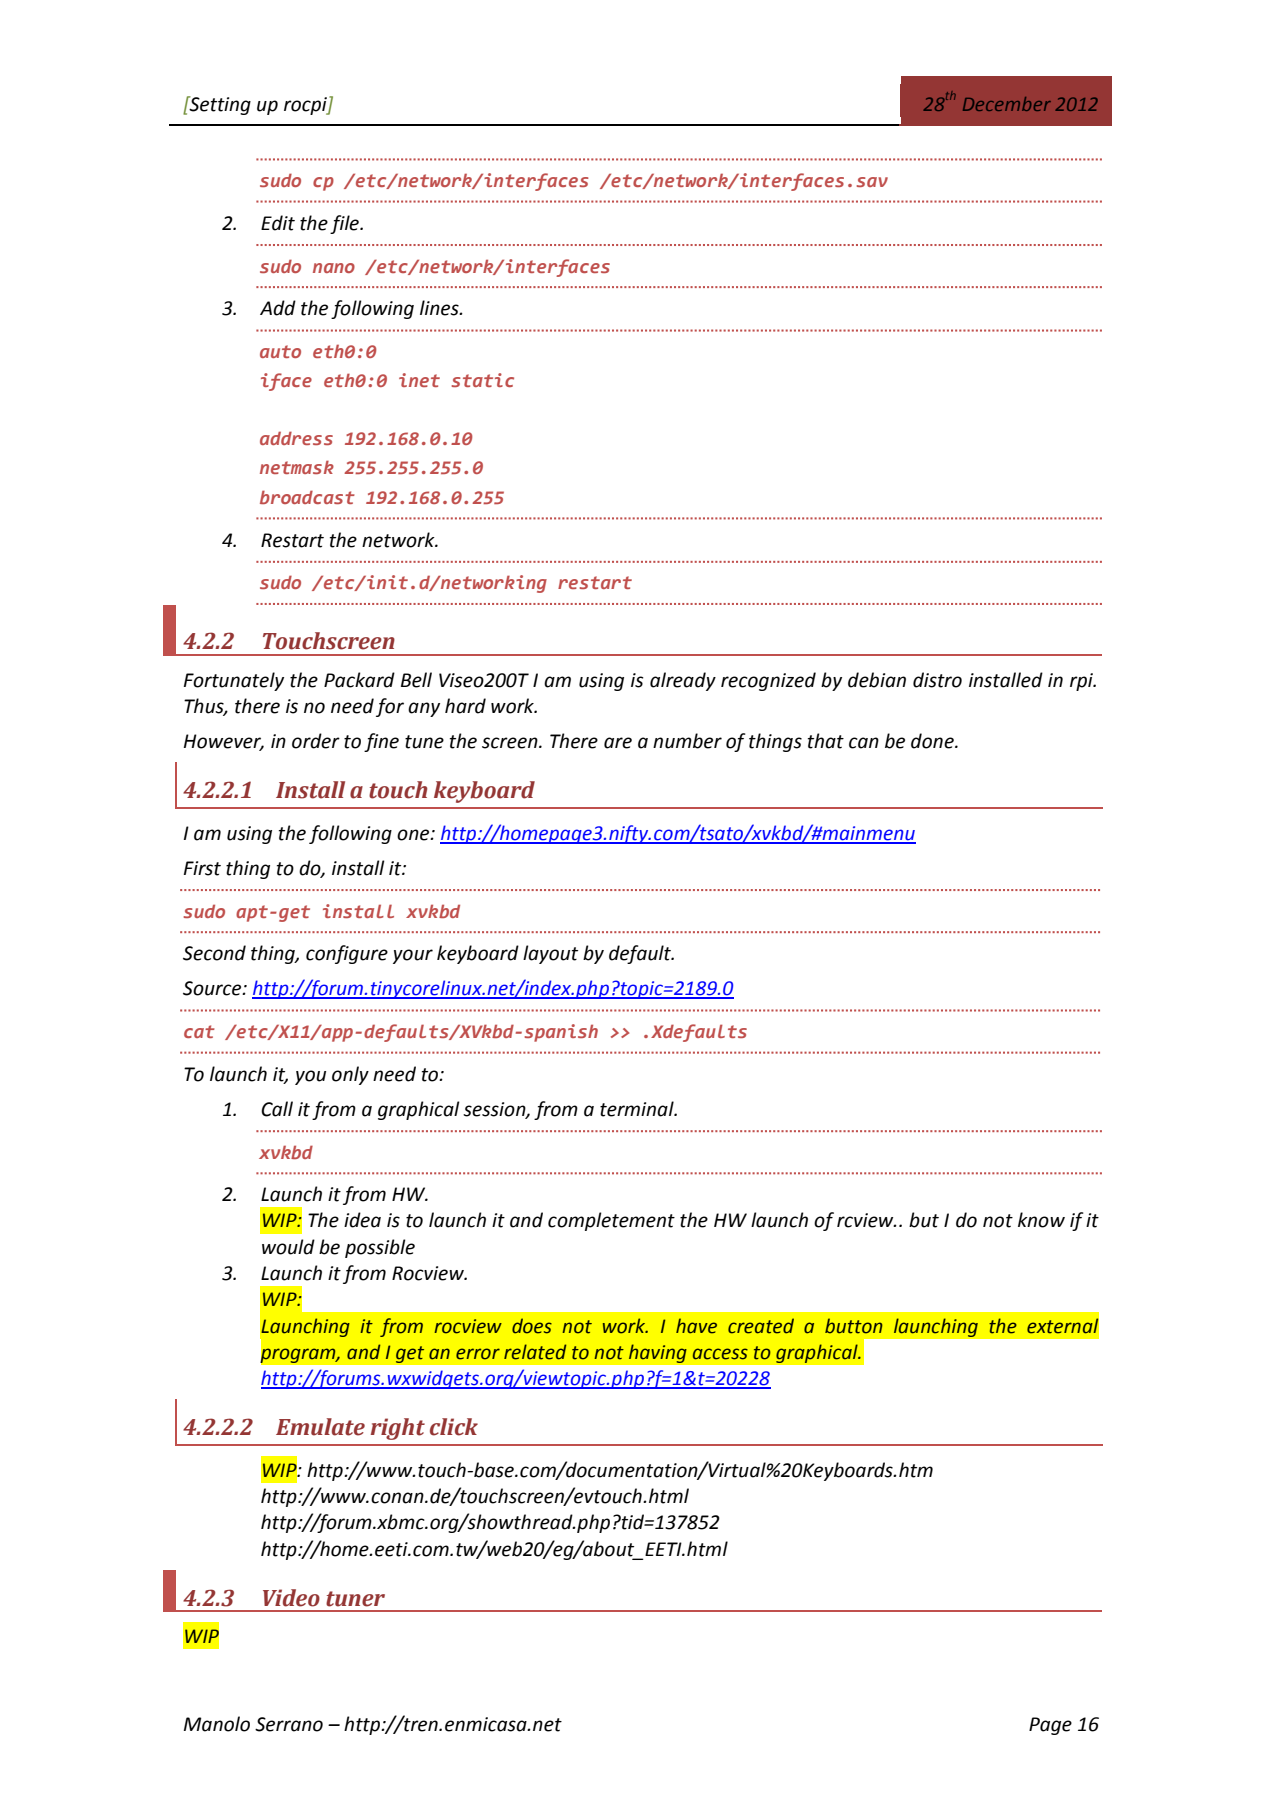  What do you see at coordinates (683, 681) in the screenshot?
I see `already` at bounding box center [683, 681].
